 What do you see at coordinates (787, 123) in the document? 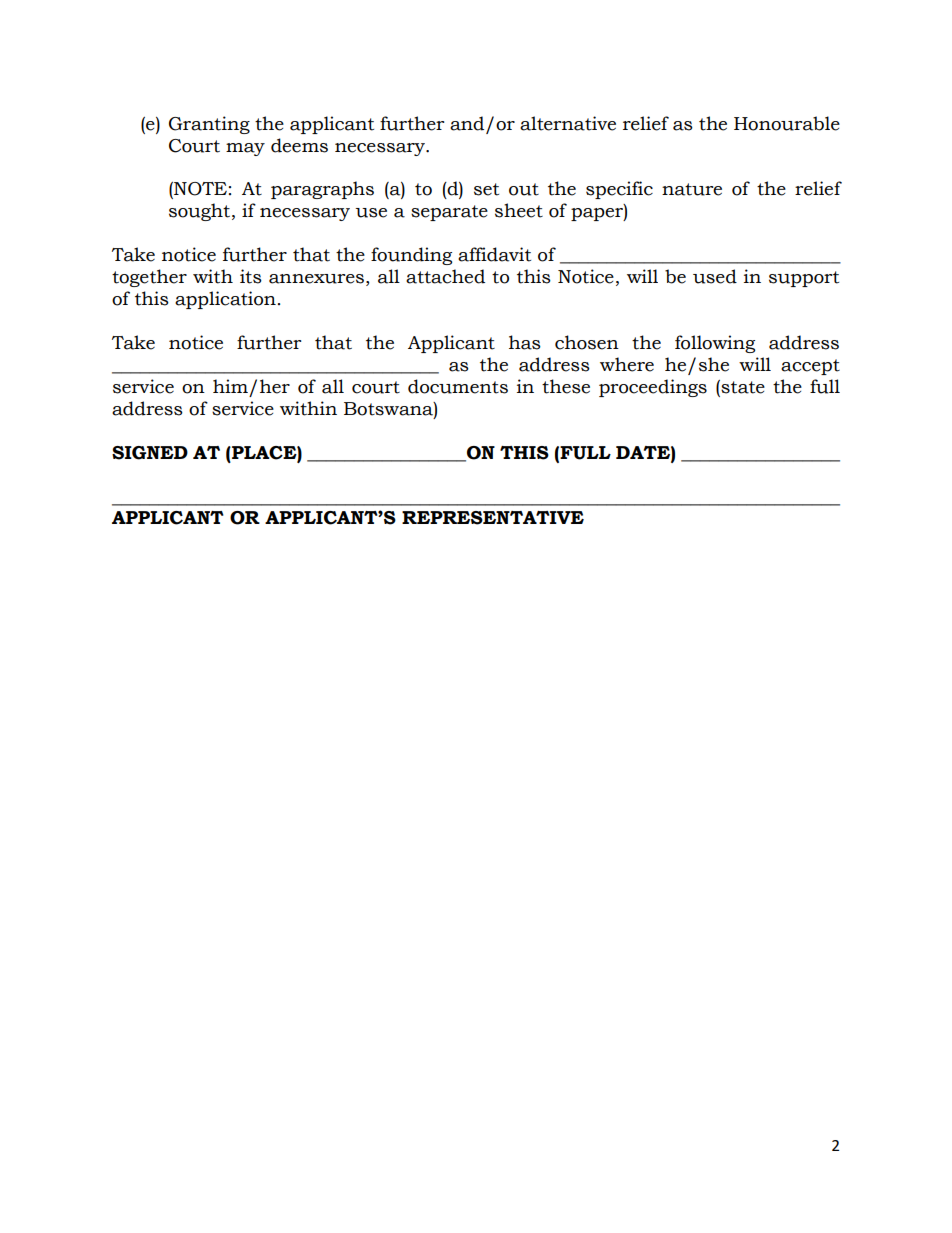
I see `Honourable` at bounding box center [787, 123].
